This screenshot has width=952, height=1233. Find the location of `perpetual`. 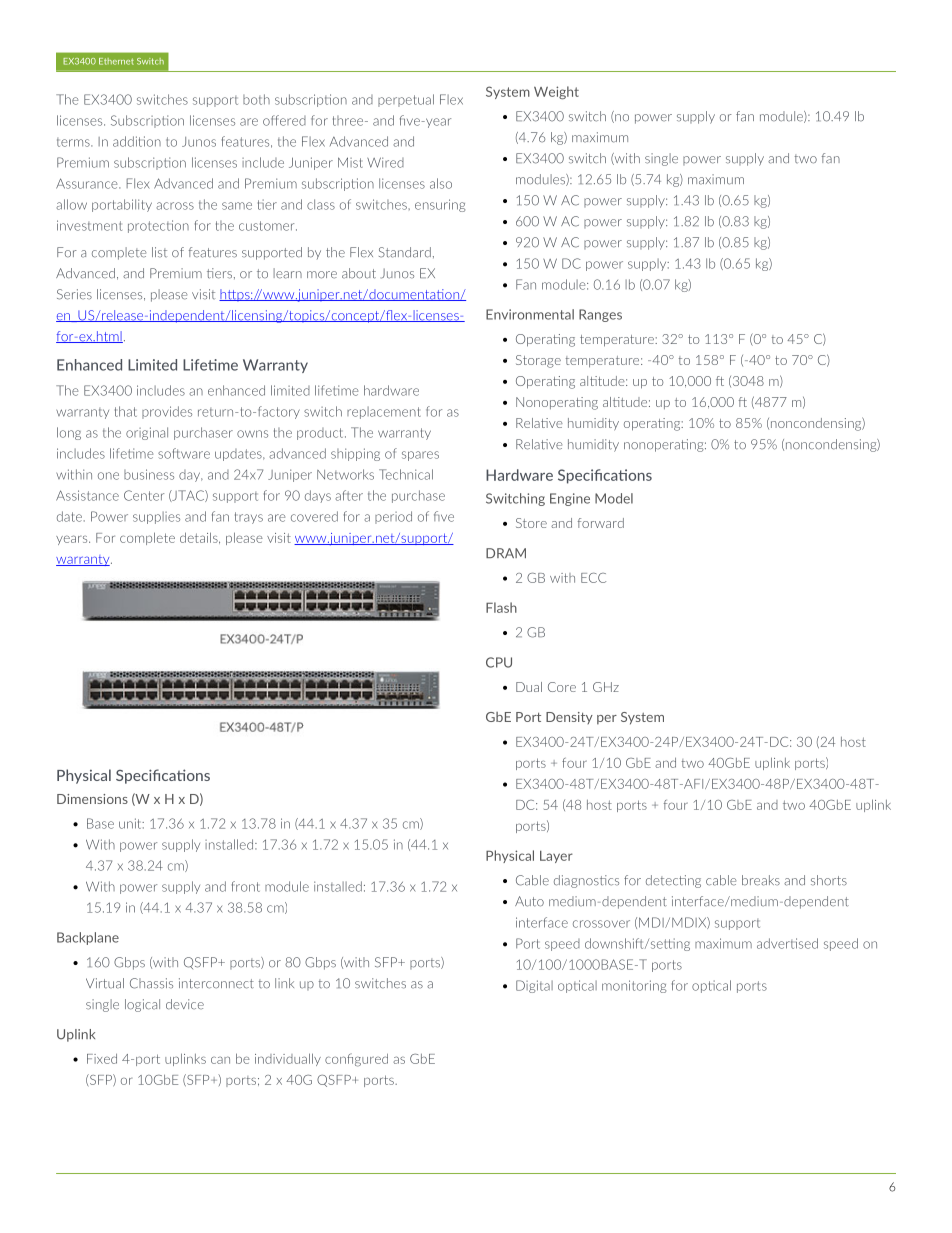

perpetual is located at coordinates (406, 100).
